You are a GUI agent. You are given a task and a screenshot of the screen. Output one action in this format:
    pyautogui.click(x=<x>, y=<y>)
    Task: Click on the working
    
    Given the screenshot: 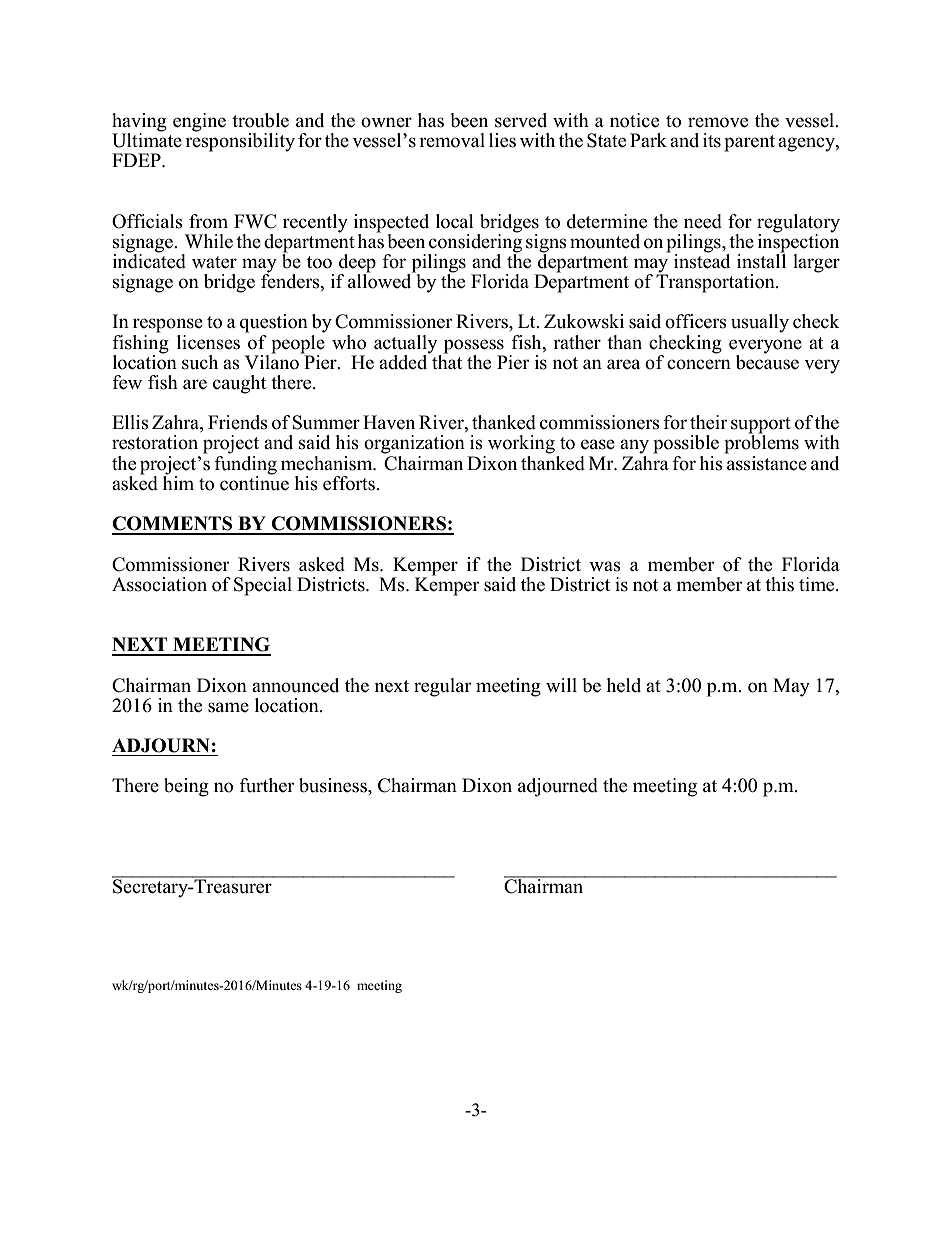 What is the action you would take?
    pyautogui.click(x=521, y=444)
